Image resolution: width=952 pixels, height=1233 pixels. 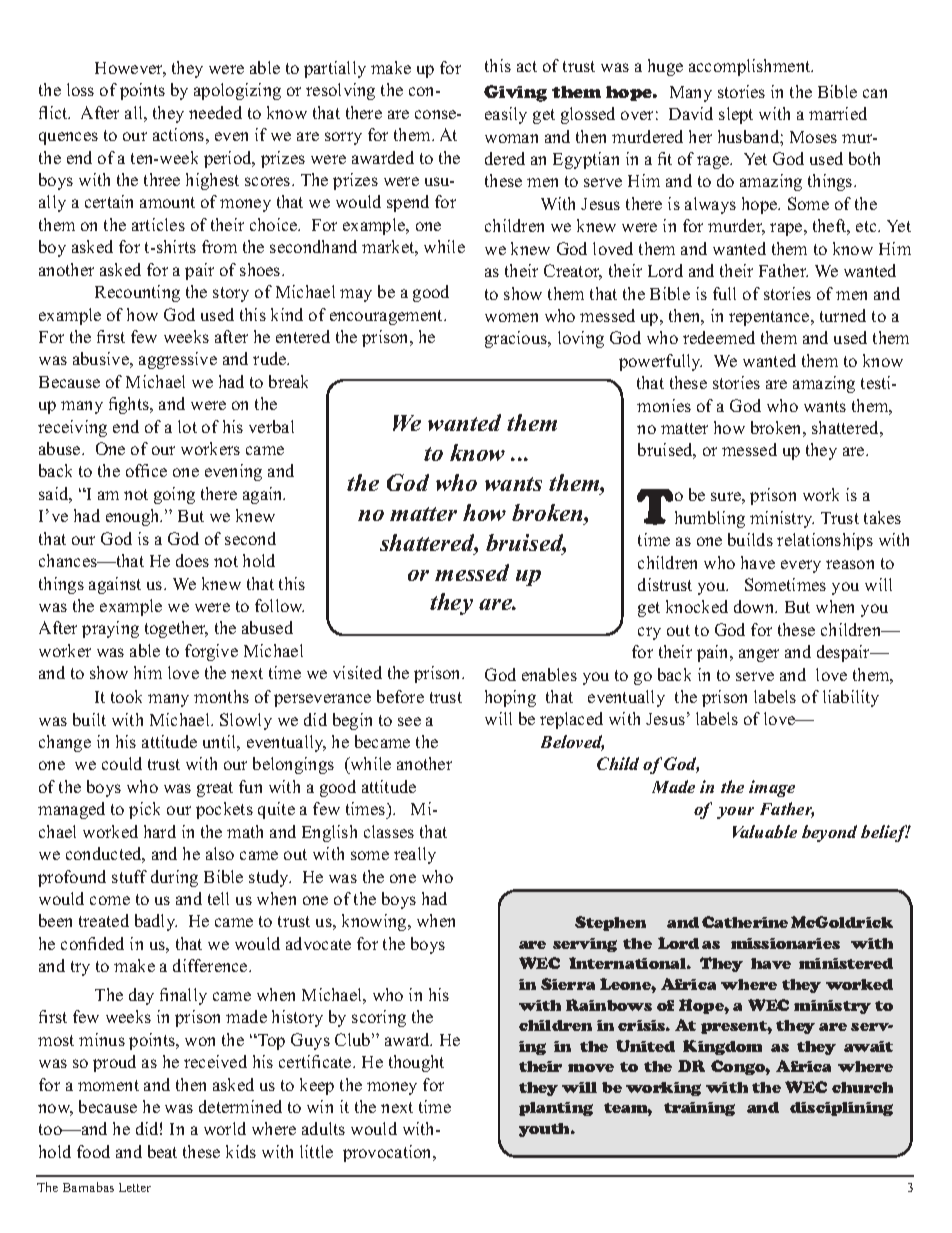 I want to click on beat, so click(x=162, y=1151).
